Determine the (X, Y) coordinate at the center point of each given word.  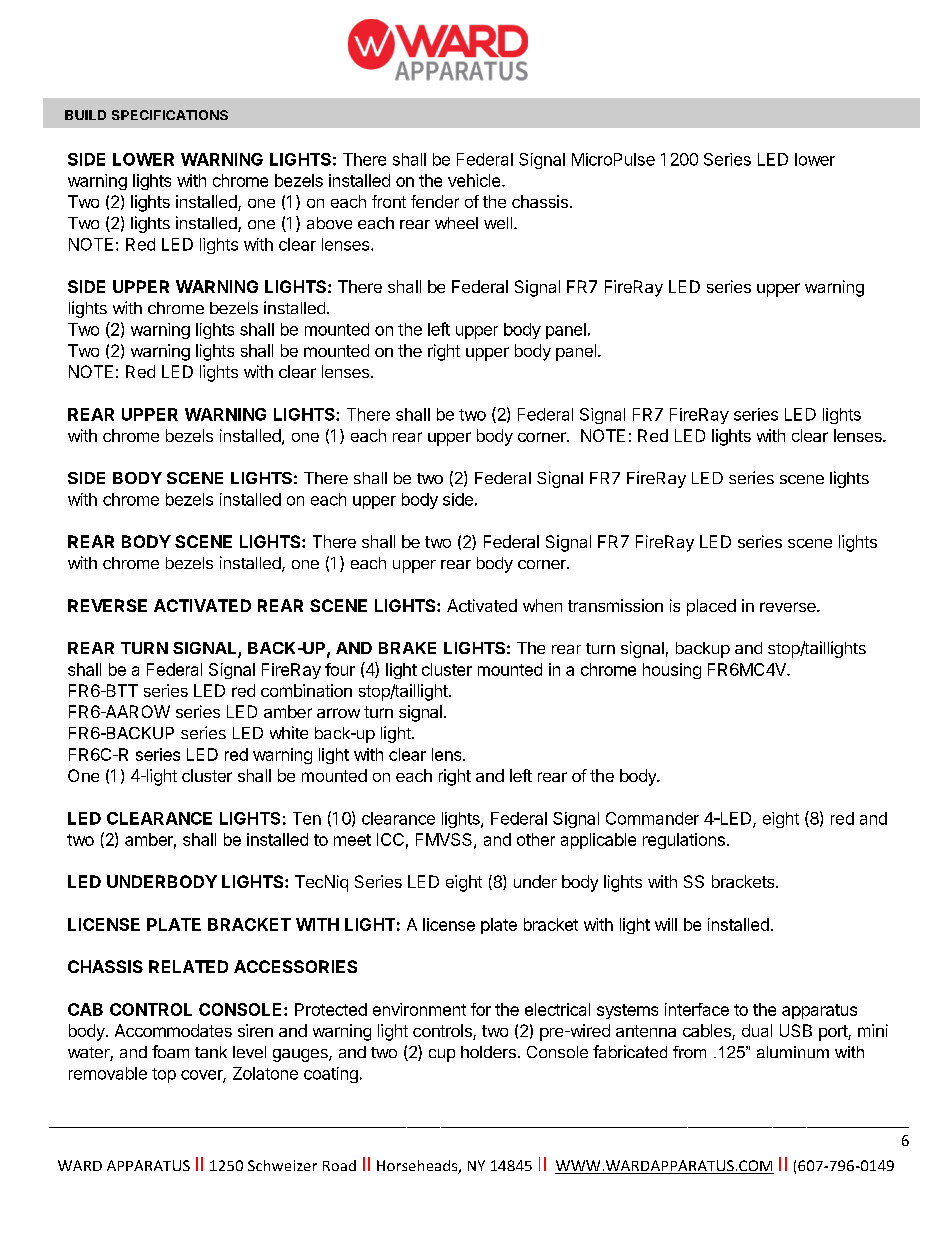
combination (306, 690)
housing (672, 671)
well (498, 223)
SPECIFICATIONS (170, 115)
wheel (456, 223)
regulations (684, 841)
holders (488, 1052)
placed (711, 607)
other (536, 839)
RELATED (188, 966)
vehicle (475, 180)
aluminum (793, 1052)
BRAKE (407, 648)
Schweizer (282, 1165)
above (329, 223)
